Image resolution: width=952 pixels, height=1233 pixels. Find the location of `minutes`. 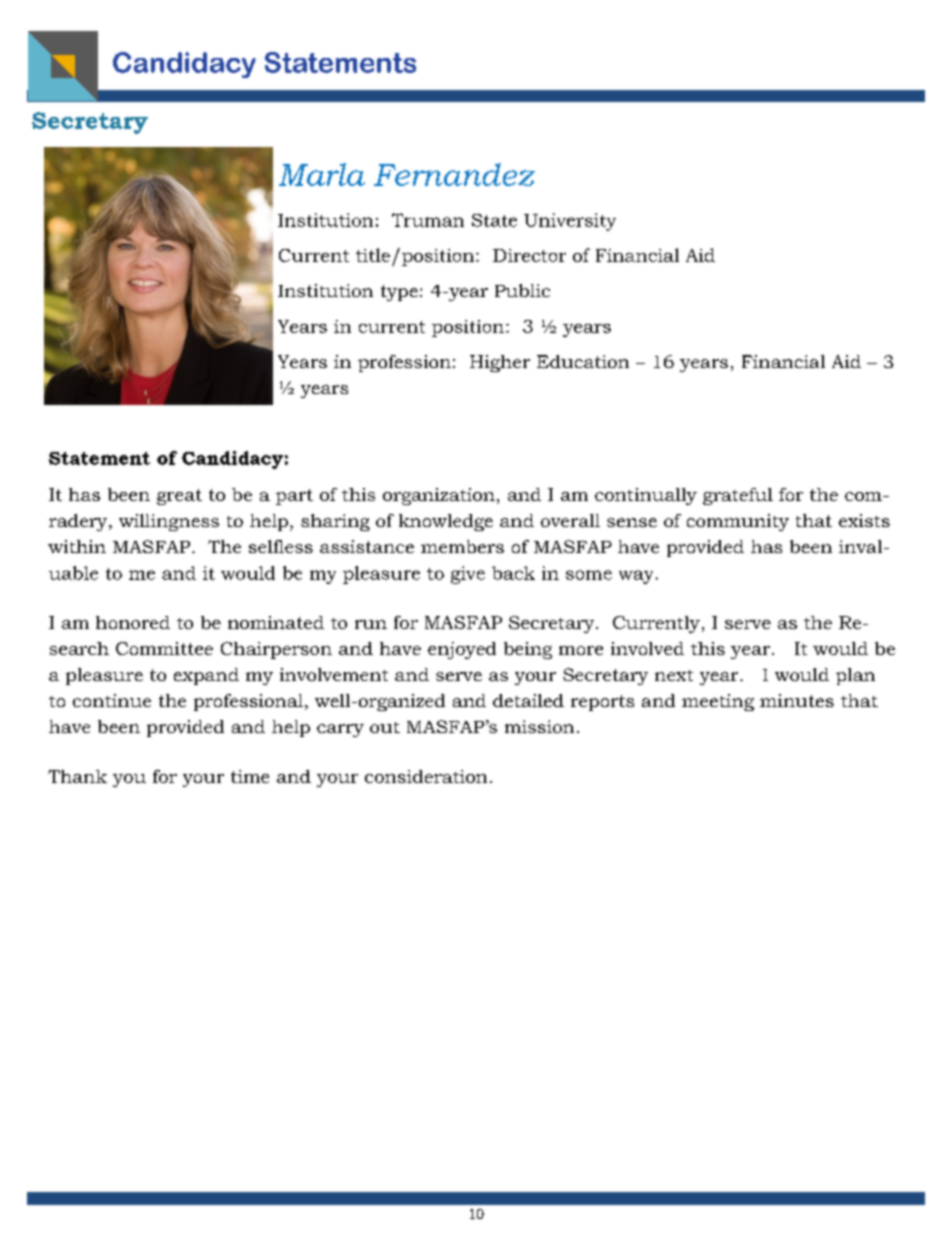

minutes is located at coordinates (797, 700).
